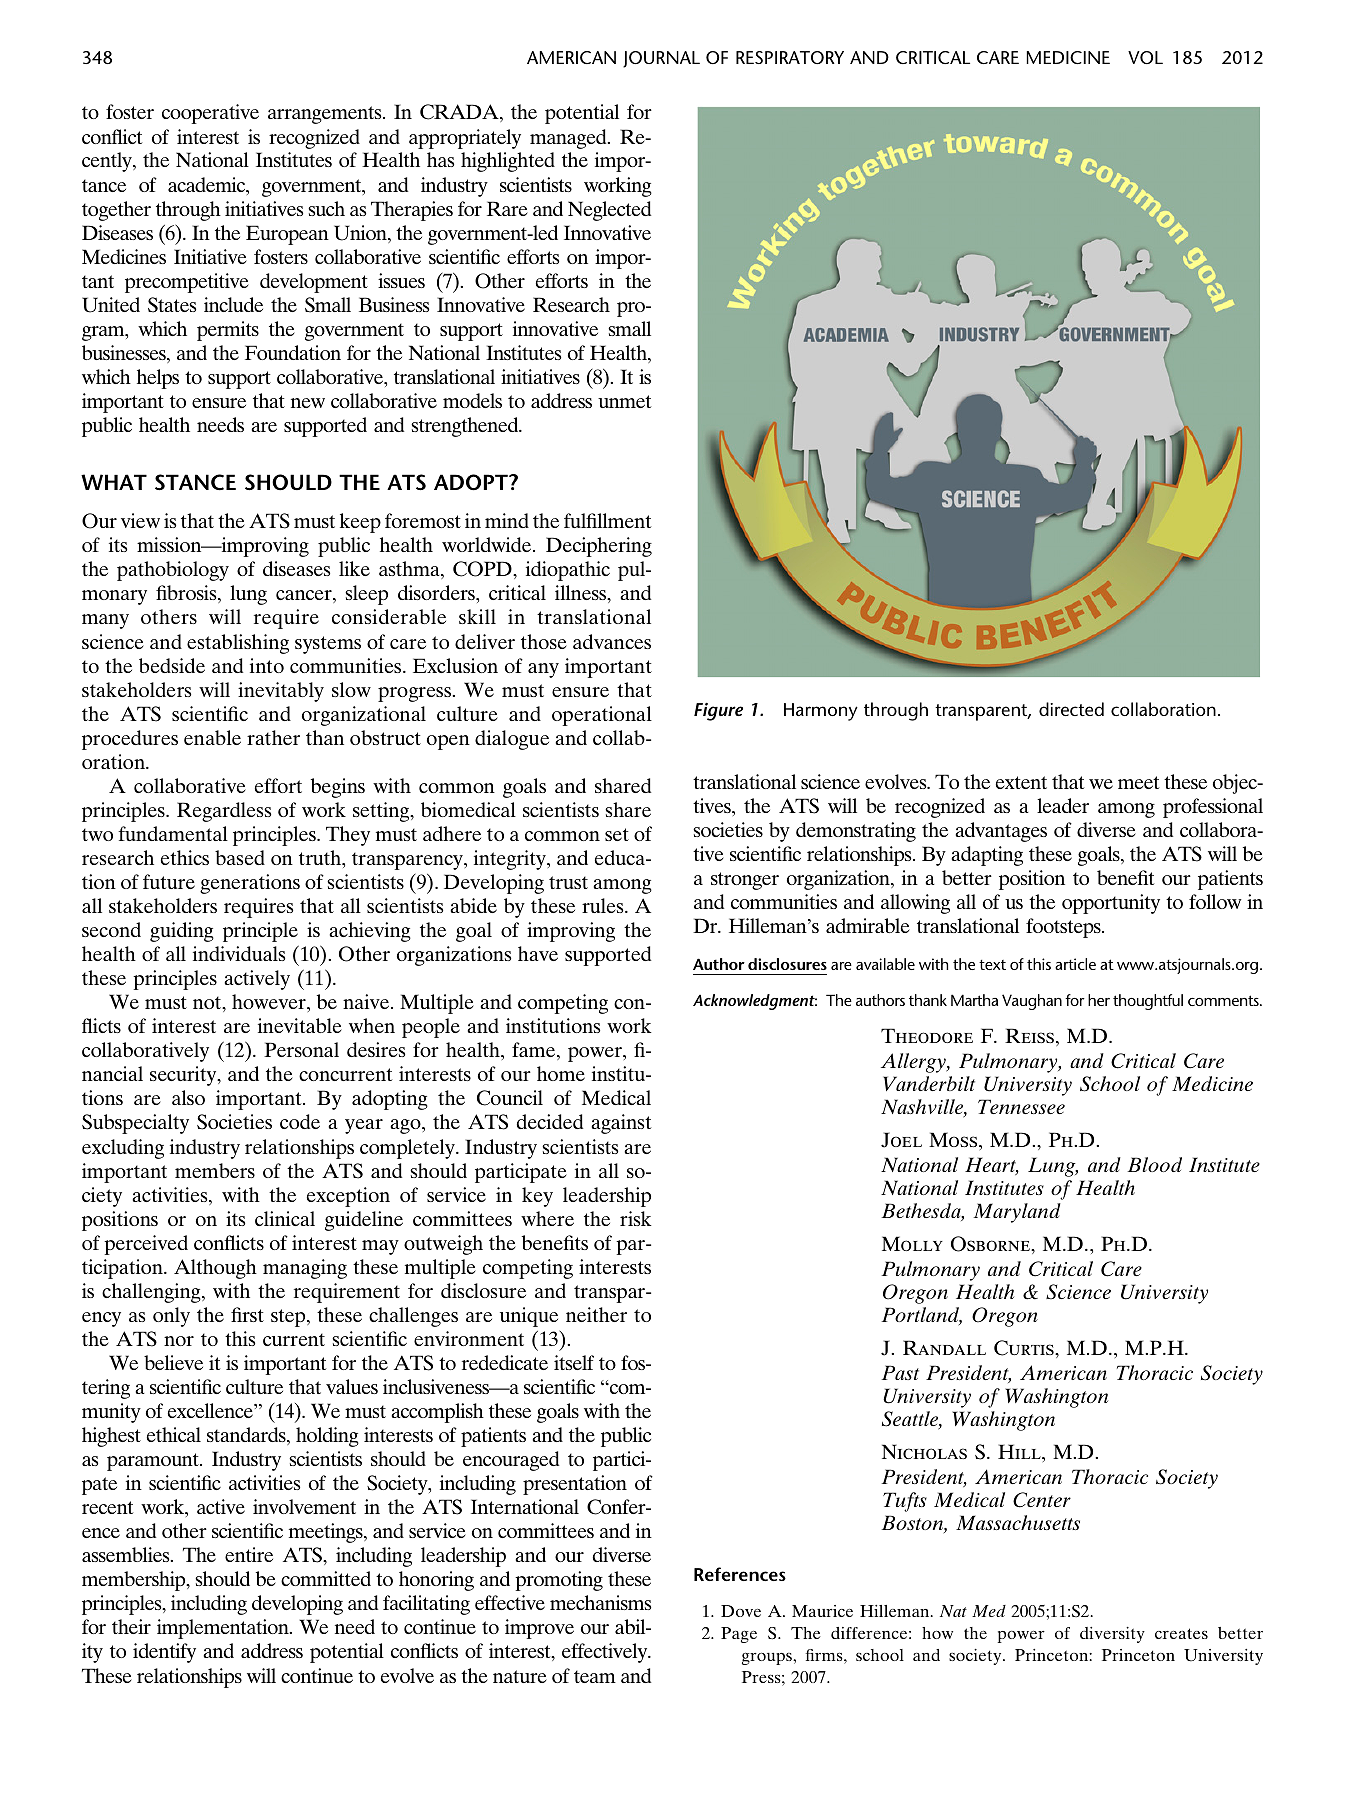 Image resolution: width=1345 pixels, height=1800 pixels. I want to click on managed, so click(569, 139).
